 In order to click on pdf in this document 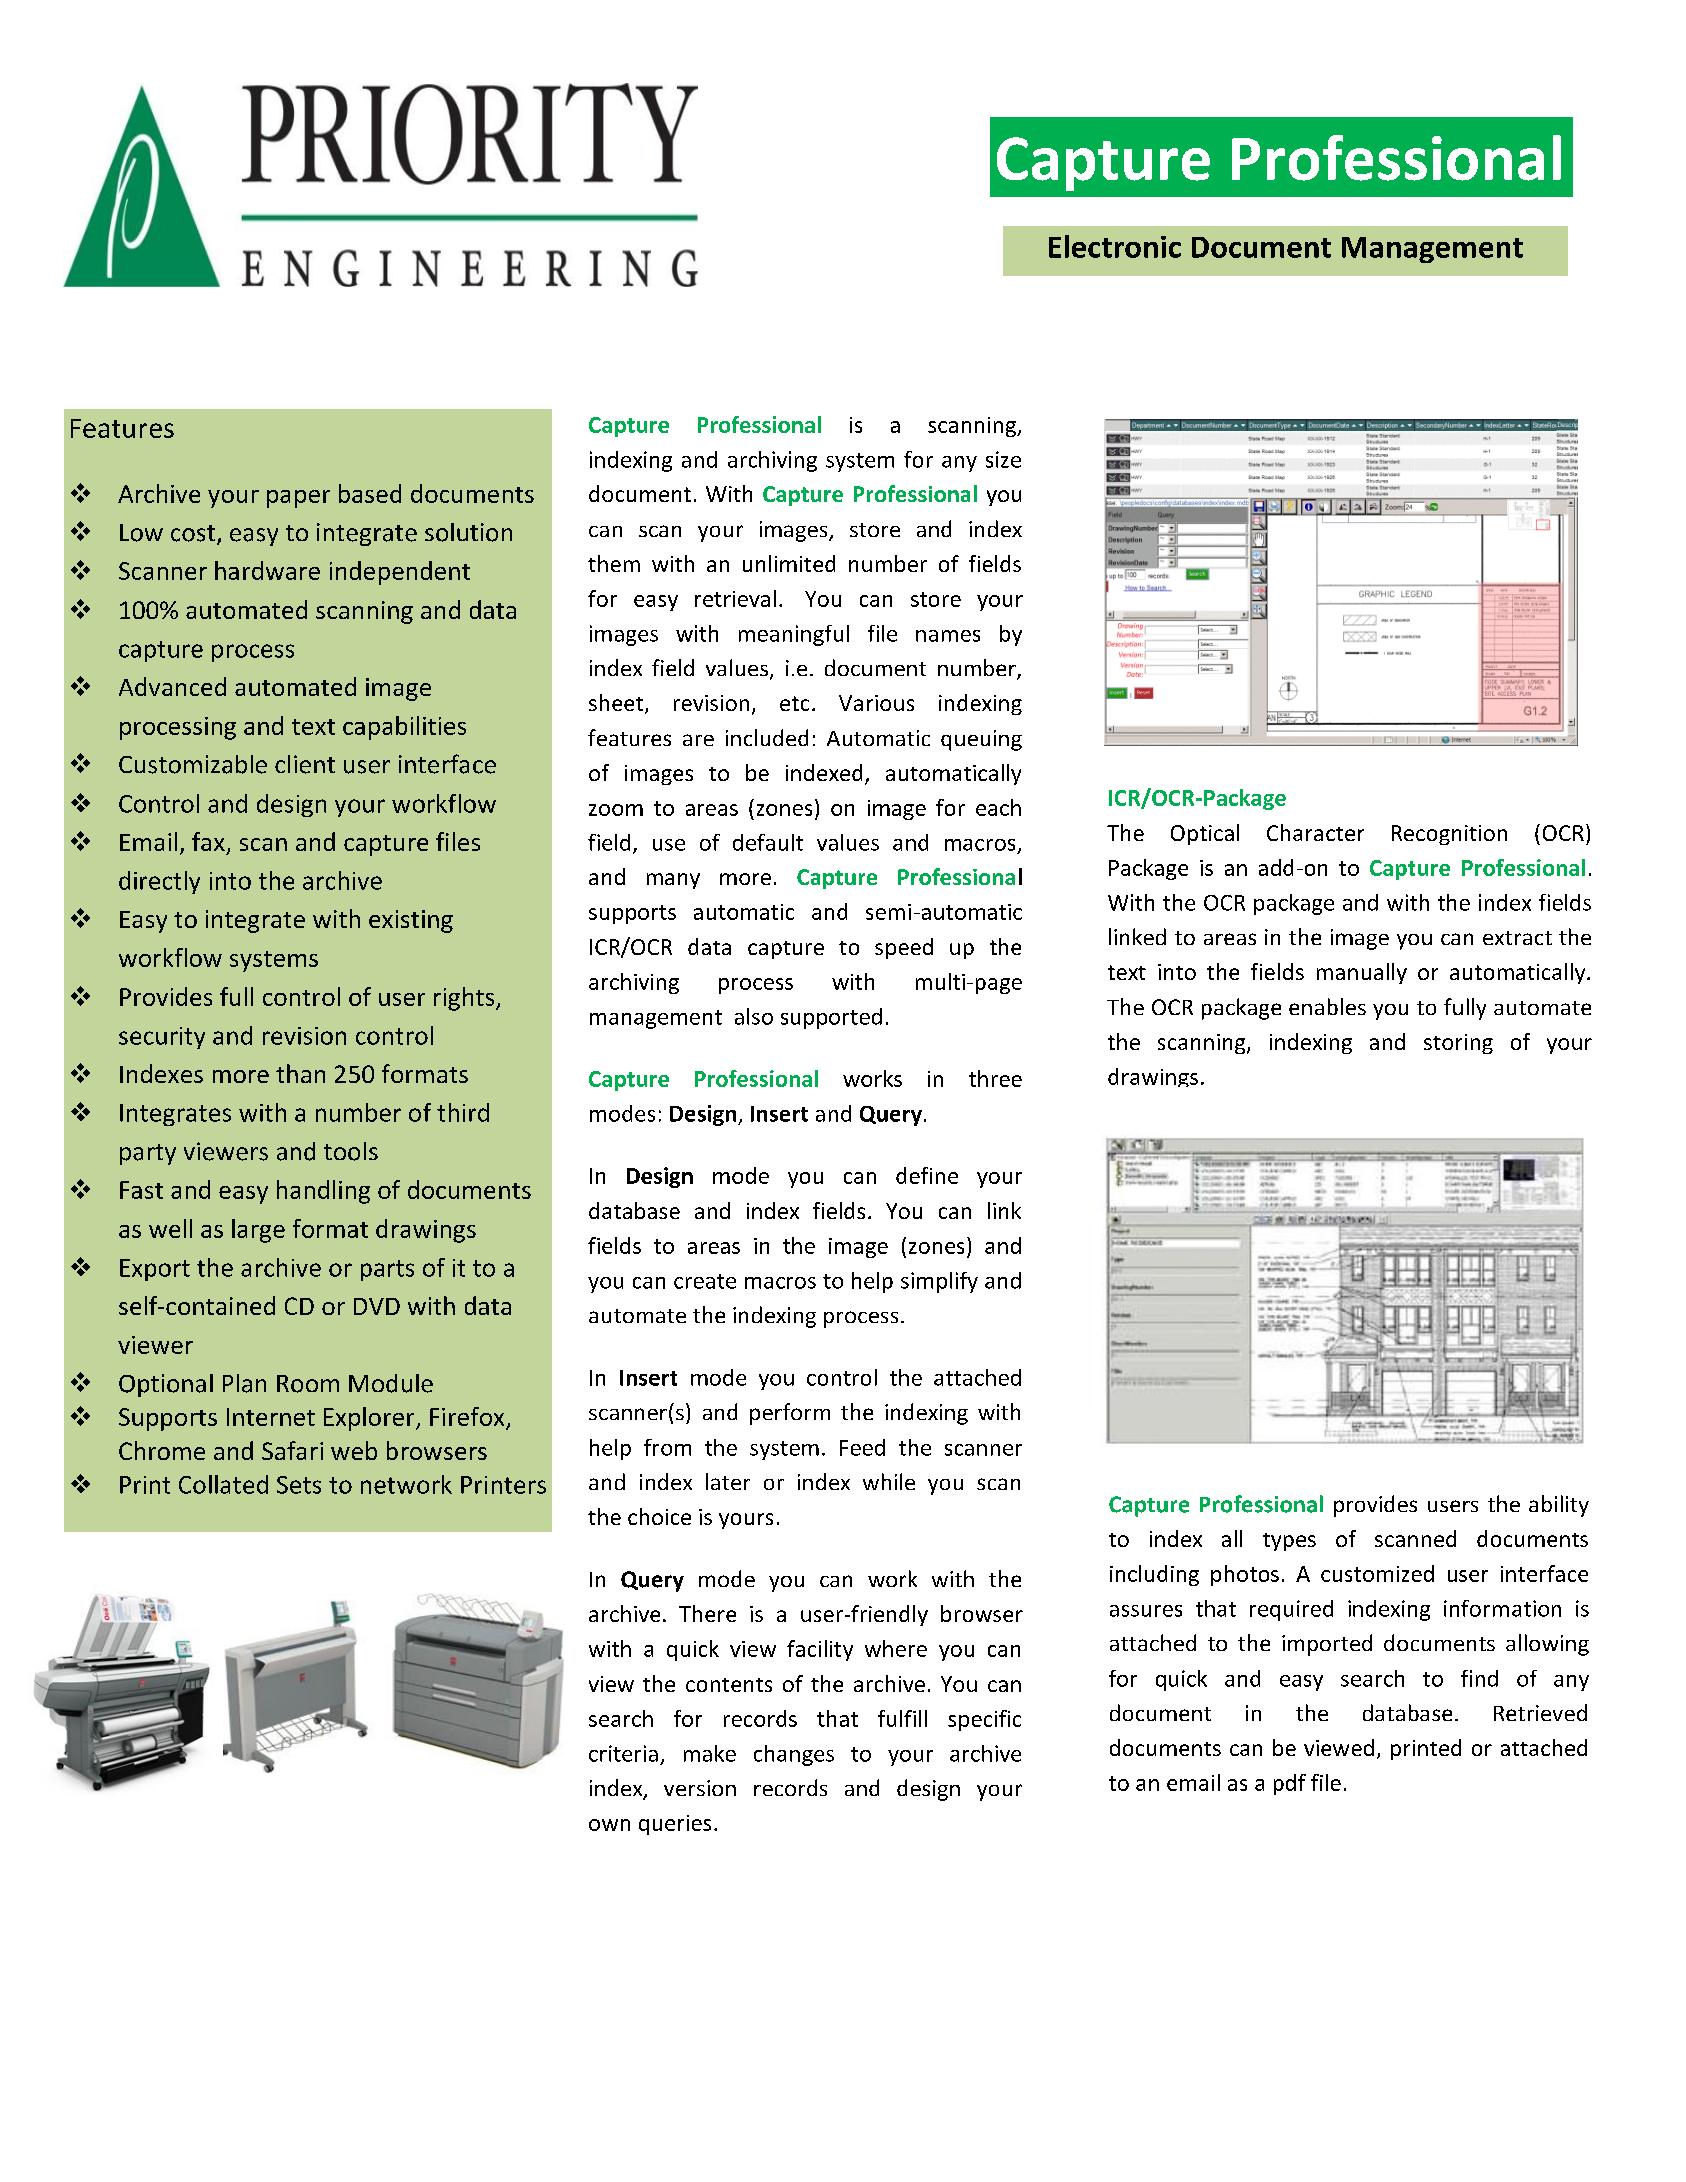, I will do `click(1290, 1784)`.
